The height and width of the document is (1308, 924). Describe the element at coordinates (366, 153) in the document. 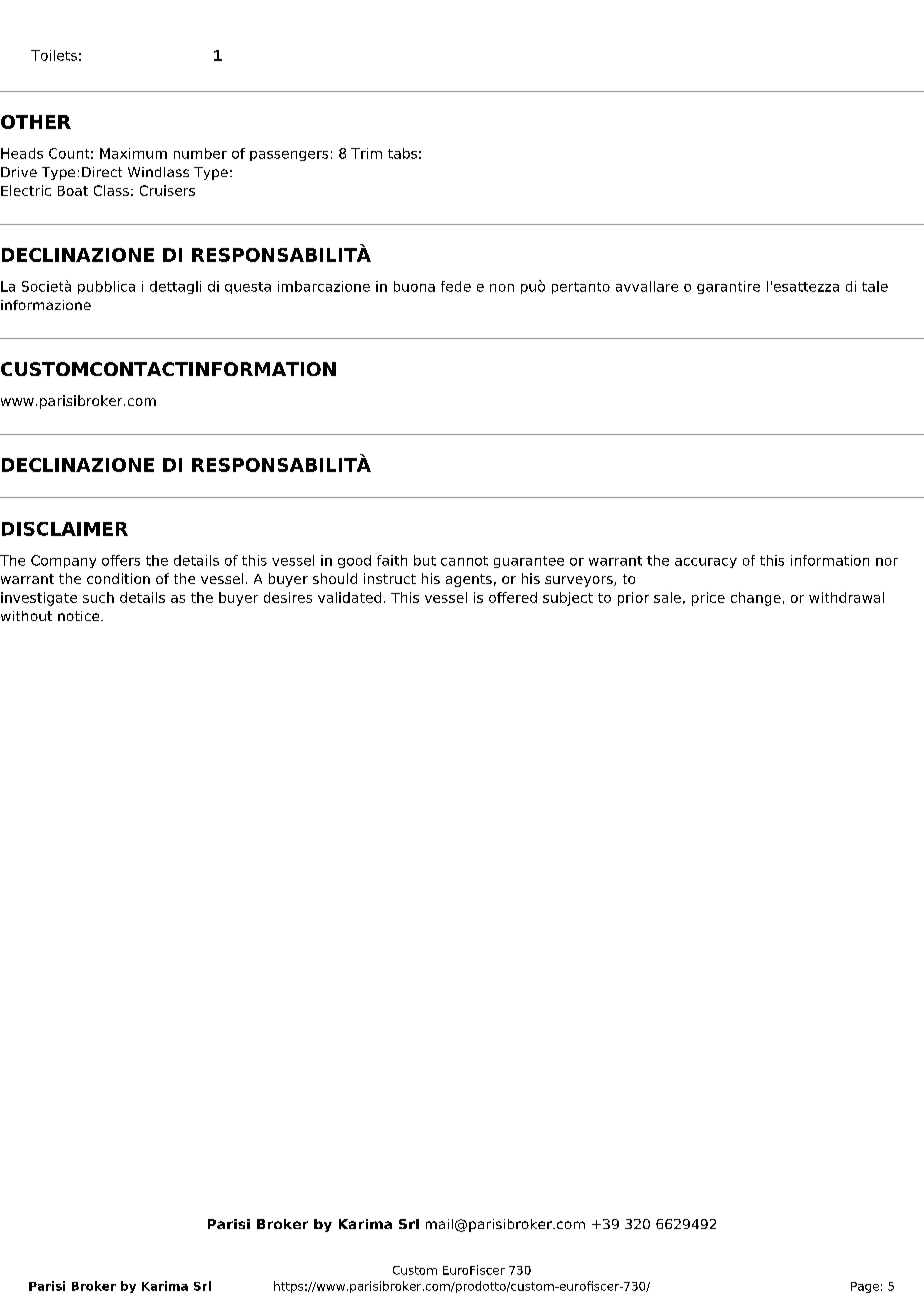

I see `Trim` at that location.
